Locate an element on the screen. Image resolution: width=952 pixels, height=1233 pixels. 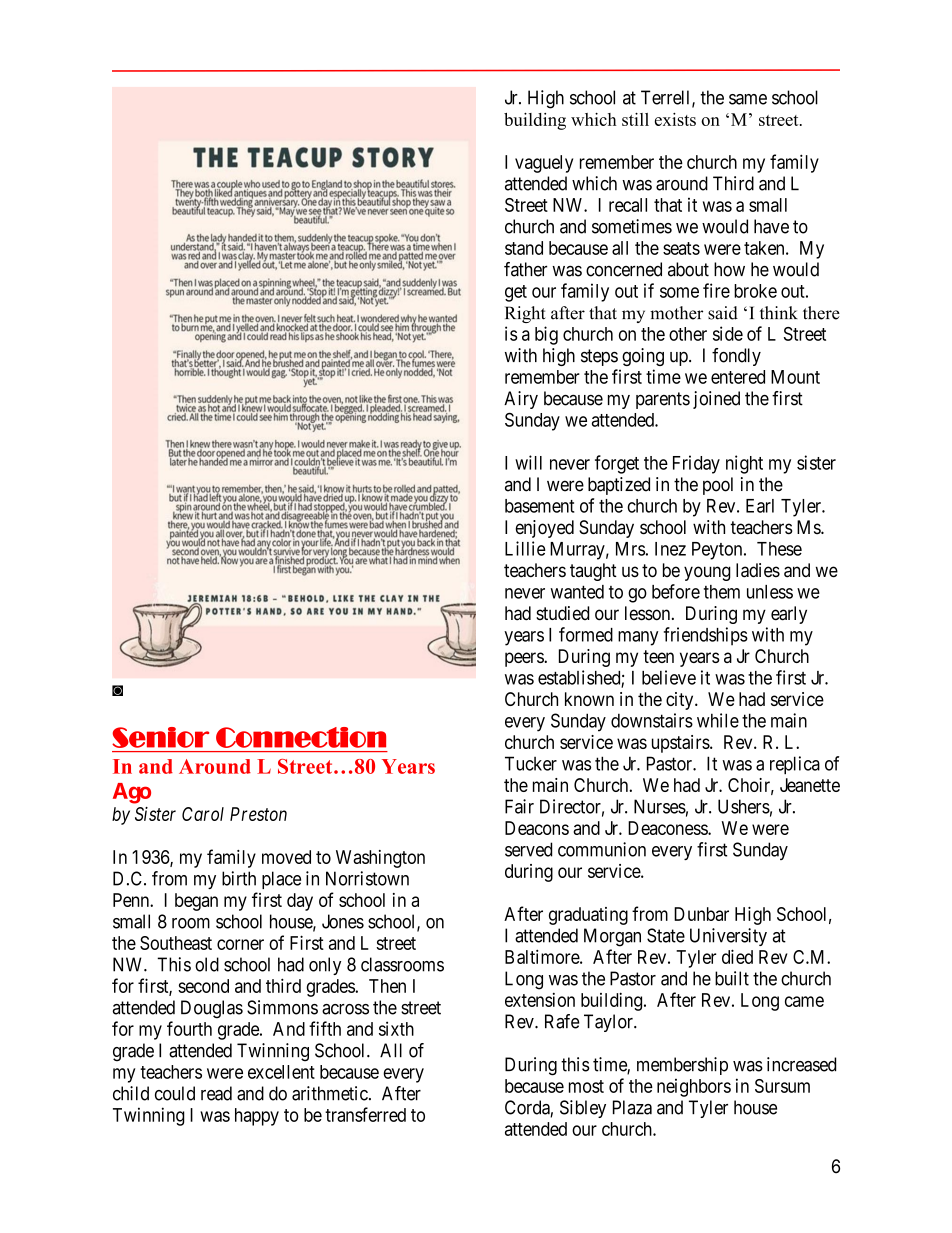
still is located at coordinates (635, 119).
